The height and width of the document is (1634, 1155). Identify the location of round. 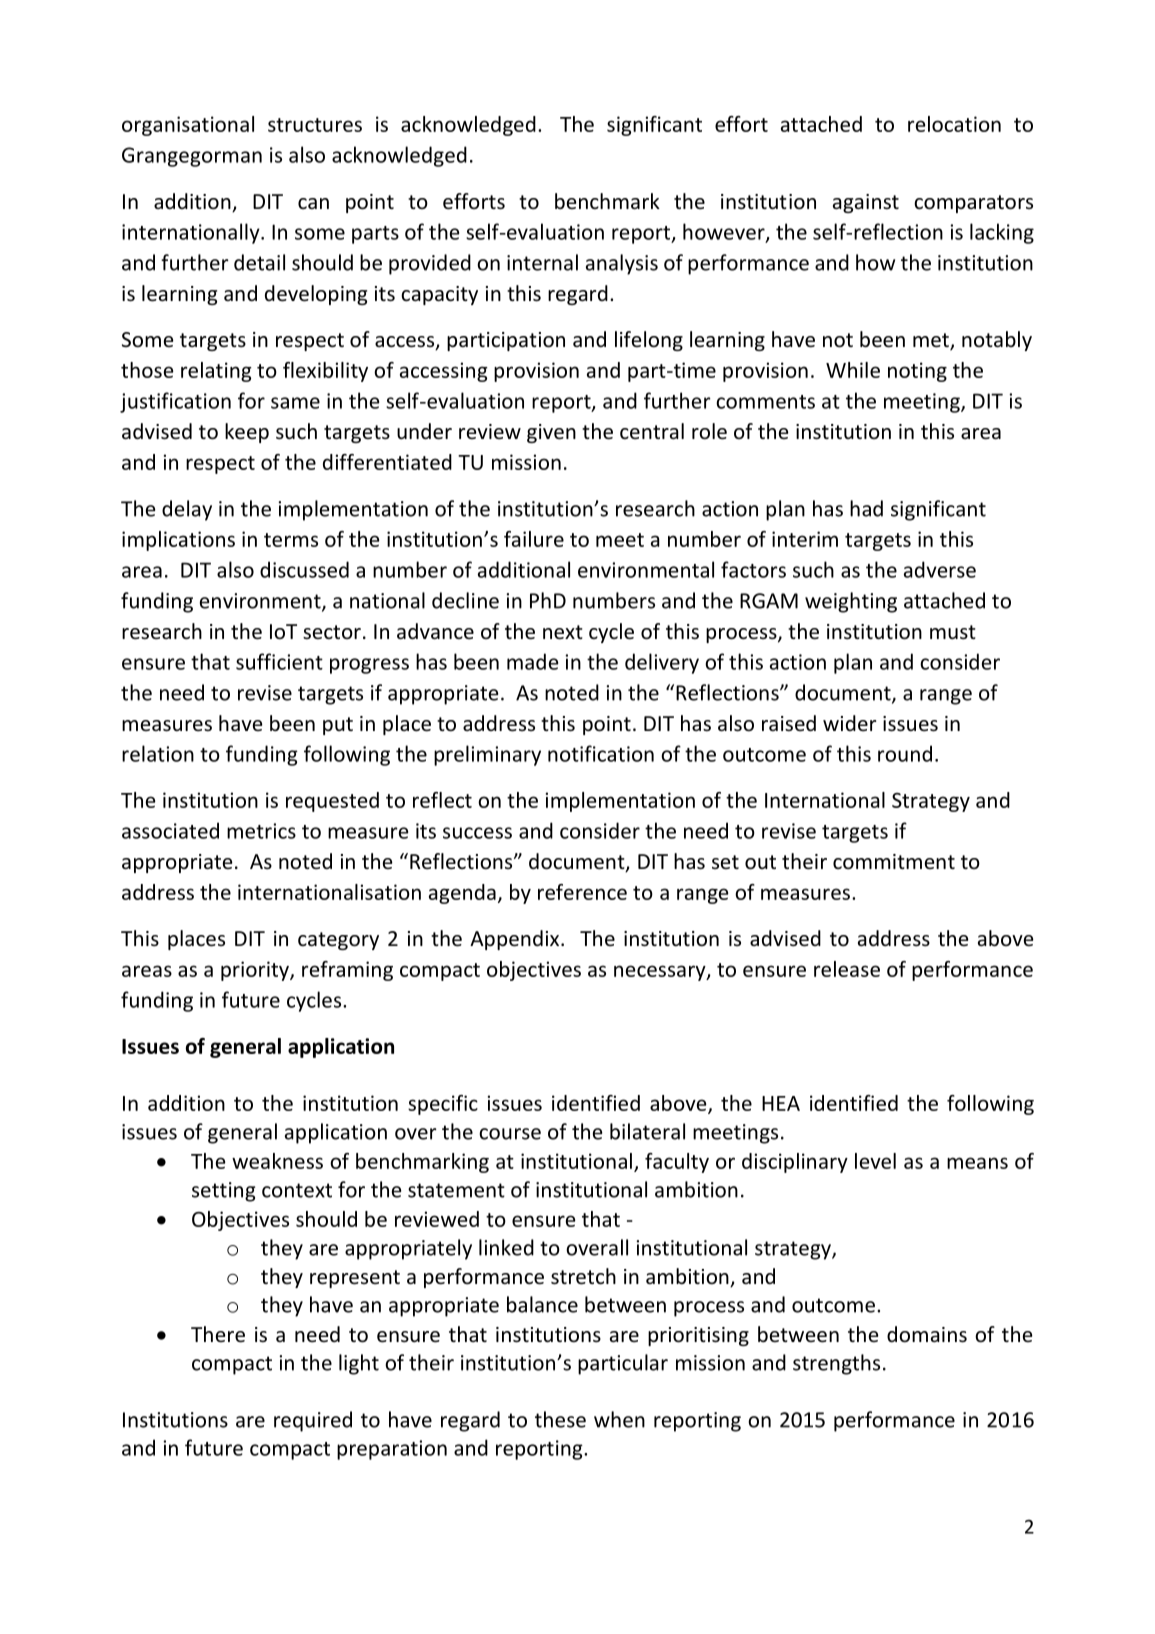
(905, 753).
